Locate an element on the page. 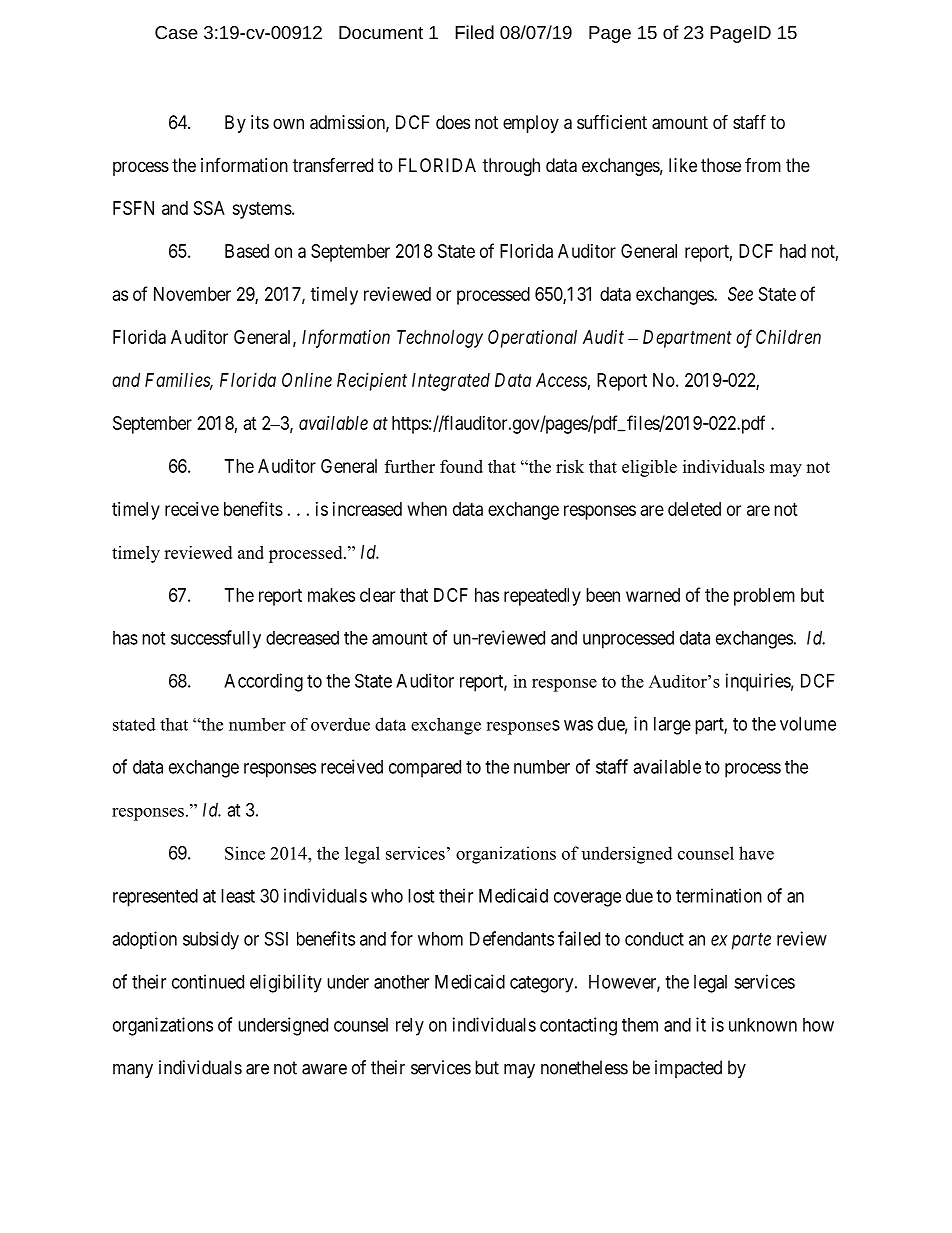  Since is located at coordinates (245, 853).
